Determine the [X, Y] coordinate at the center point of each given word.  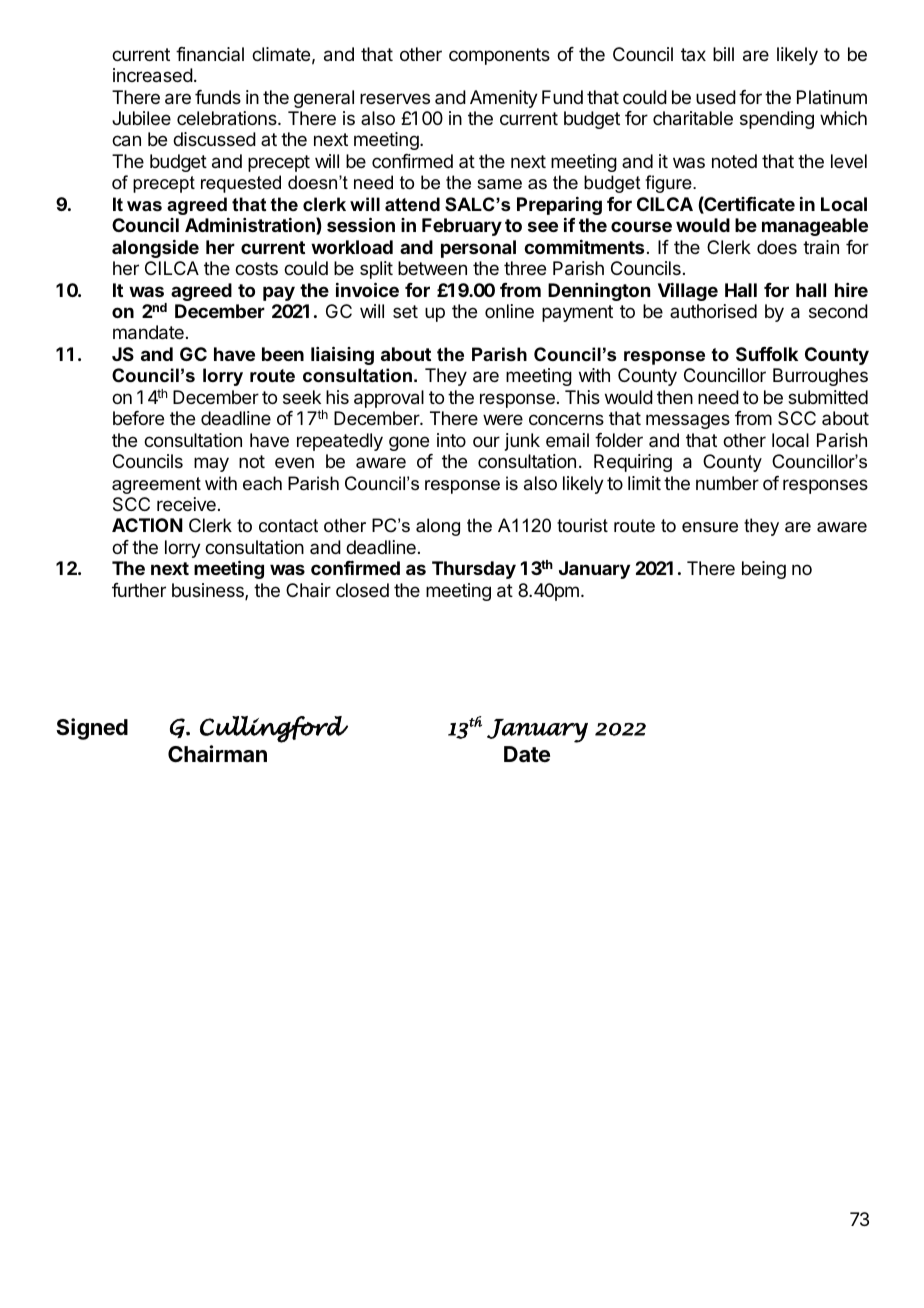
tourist [582, 525]
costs [256, 268]
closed [362, 590]
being [764, 570]
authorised [713, 311]
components [499, 56]
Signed [92, 729]
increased [153, 75]
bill [723, 54]
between [432, 268]
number [727, 483]
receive [186, 504]
